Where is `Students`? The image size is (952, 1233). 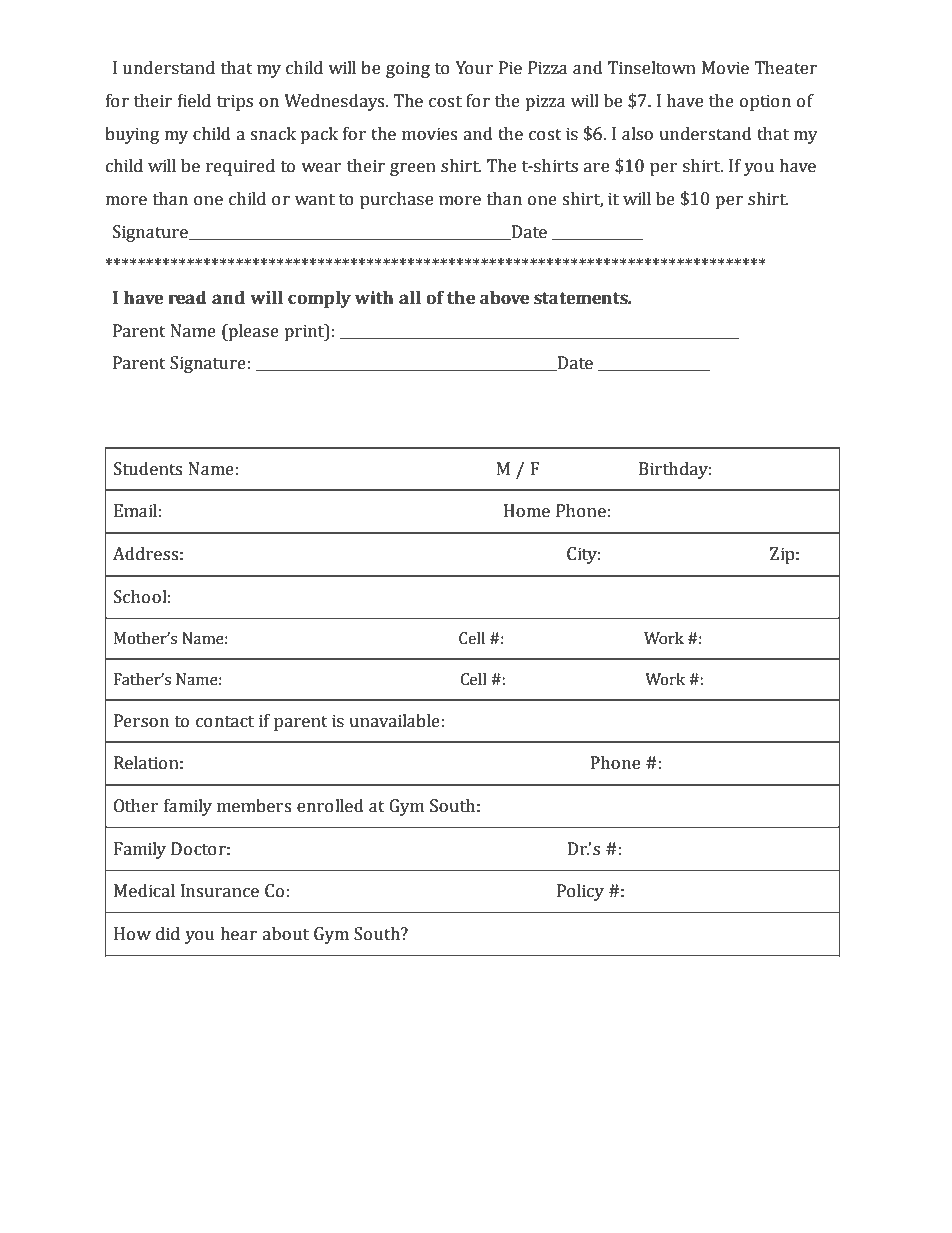 Students is located at coordinates (148, 469).
